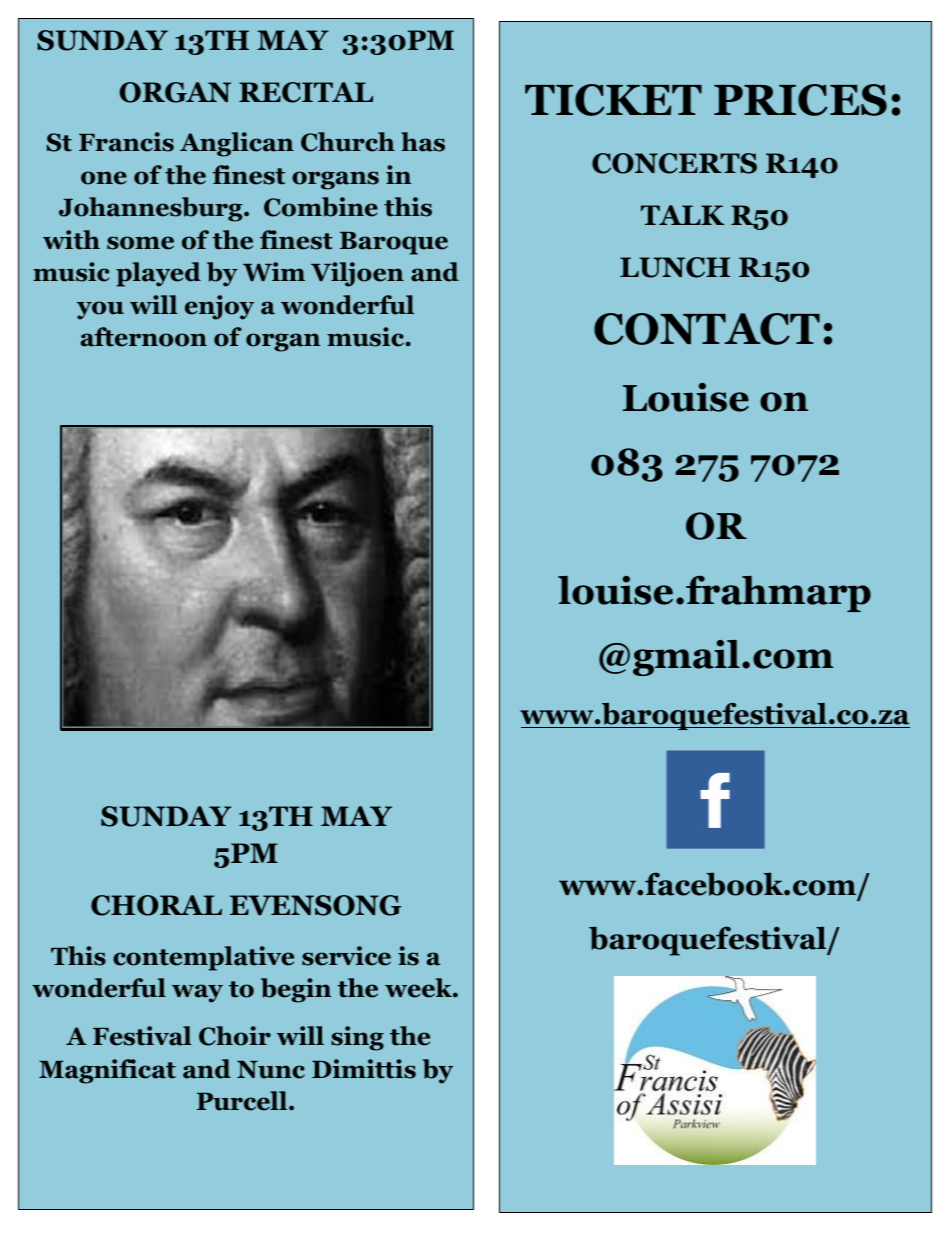  I want to click on sing, so click(357, 1038).
